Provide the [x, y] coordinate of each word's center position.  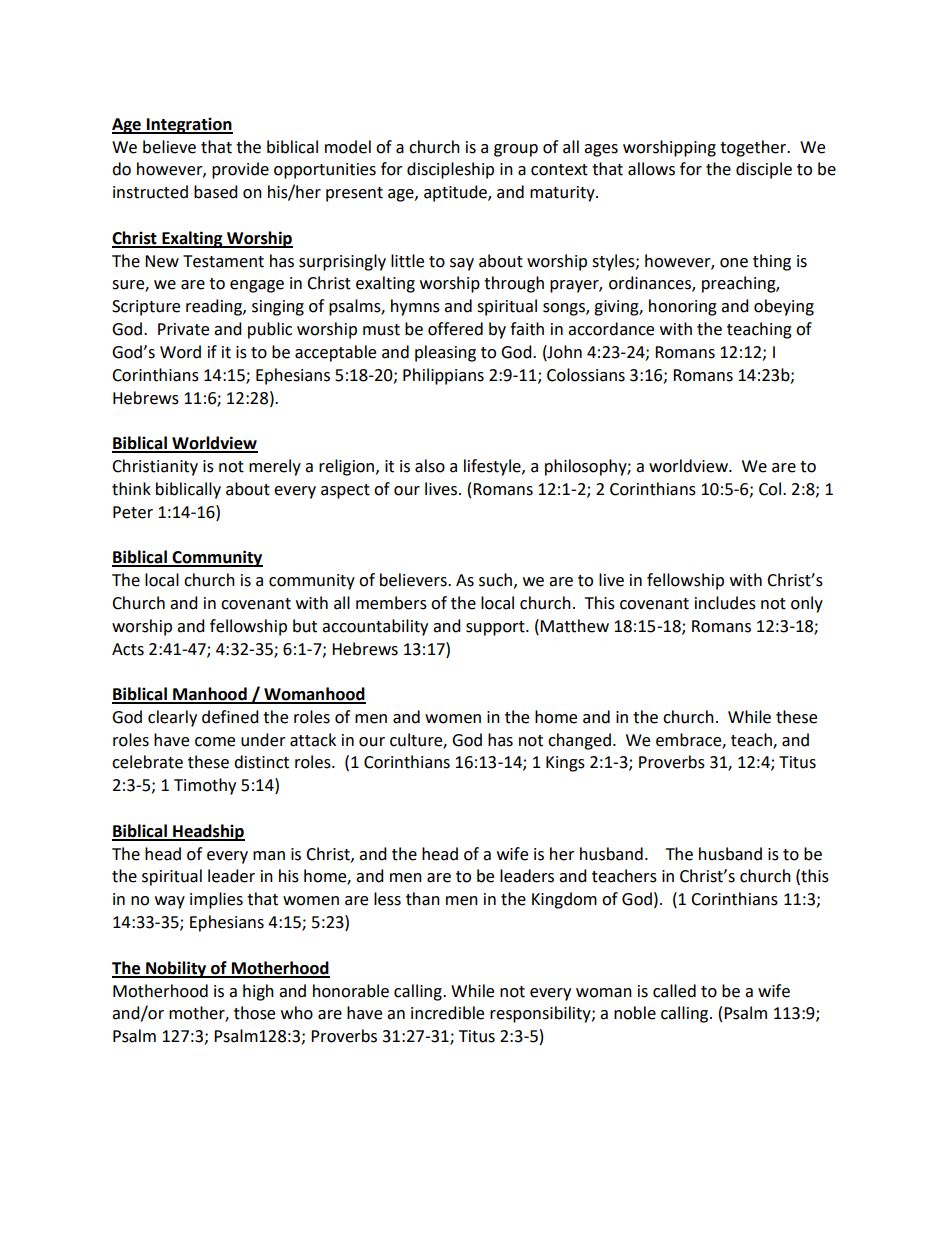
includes [725, 603]
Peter [133, 512]
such [495, 580]
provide [240, 170]
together [754, 148]
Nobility [176, 969]
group [516, 150]
